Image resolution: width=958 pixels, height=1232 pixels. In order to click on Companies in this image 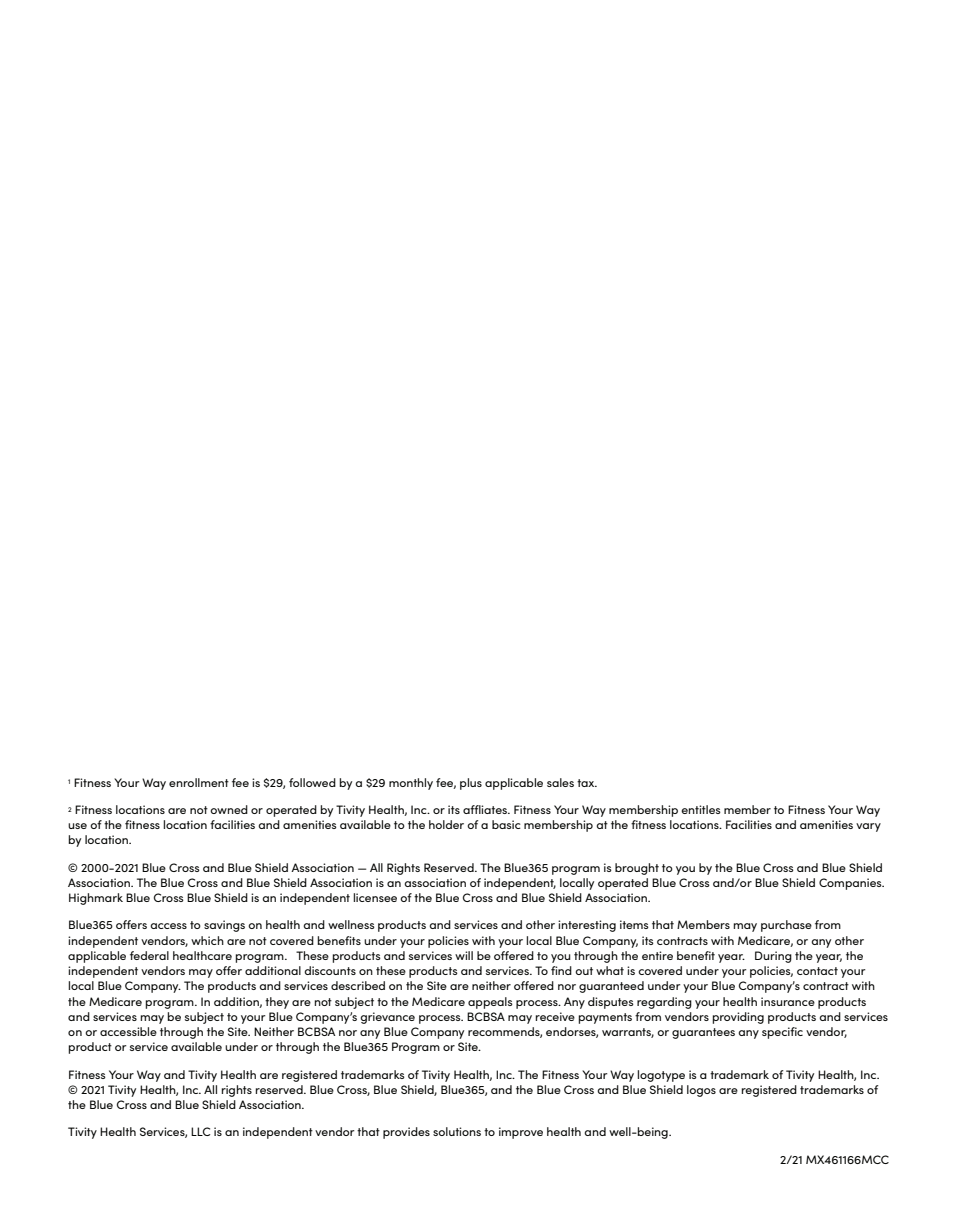, I will do `click(851, 884)`.
